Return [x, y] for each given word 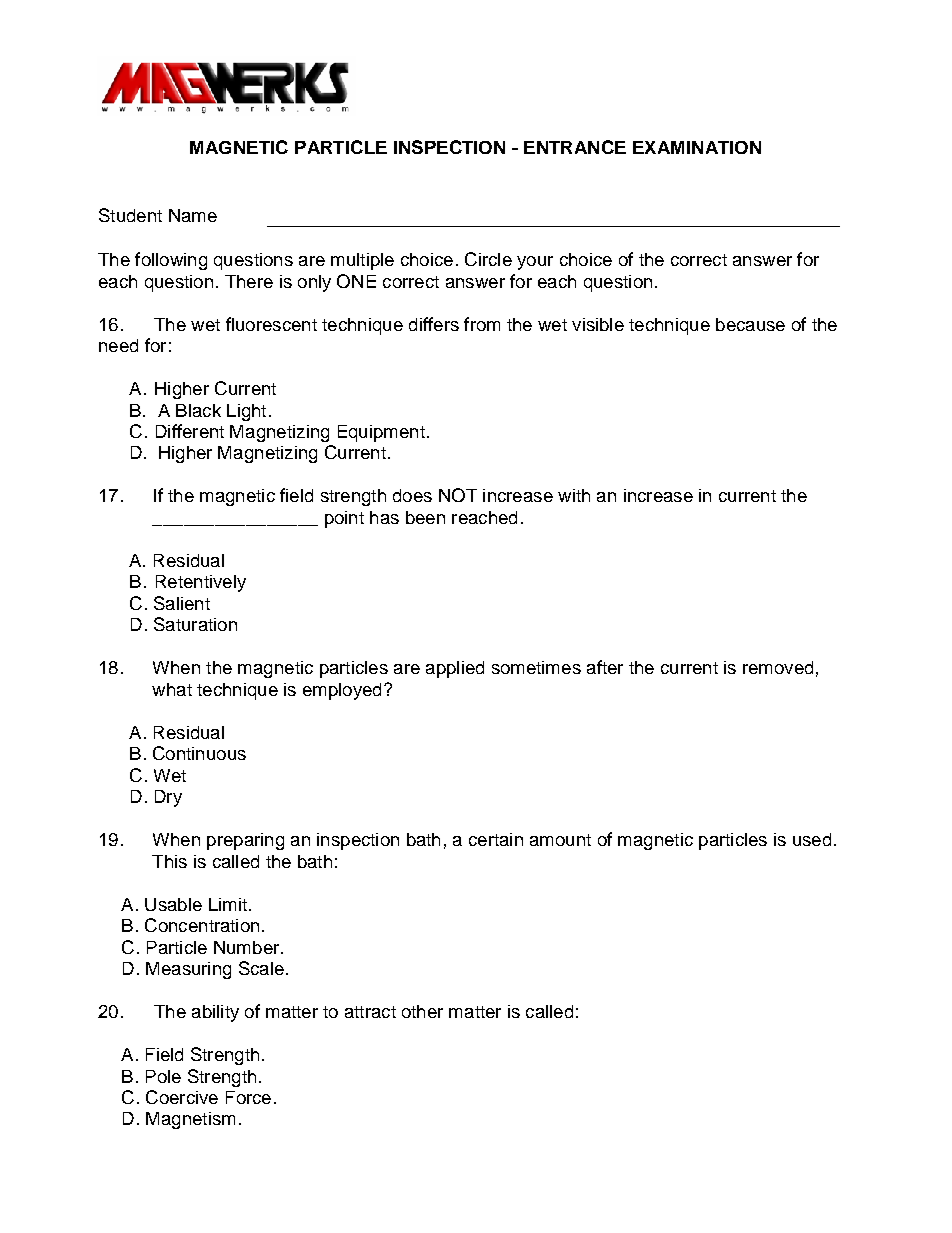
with [574, 495]
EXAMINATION [697, 147]
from [482, 324]
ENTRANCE [575, 147]
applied [455, 669]
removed [778, 667]
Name [193, 215]
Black [198, 410]
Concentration [202, 925]
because [750, 324]
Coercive [182, 1097]
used [812, 839]
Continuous [199, 753]
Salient [182, 603]
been [425, 517]
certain [496, 839]
